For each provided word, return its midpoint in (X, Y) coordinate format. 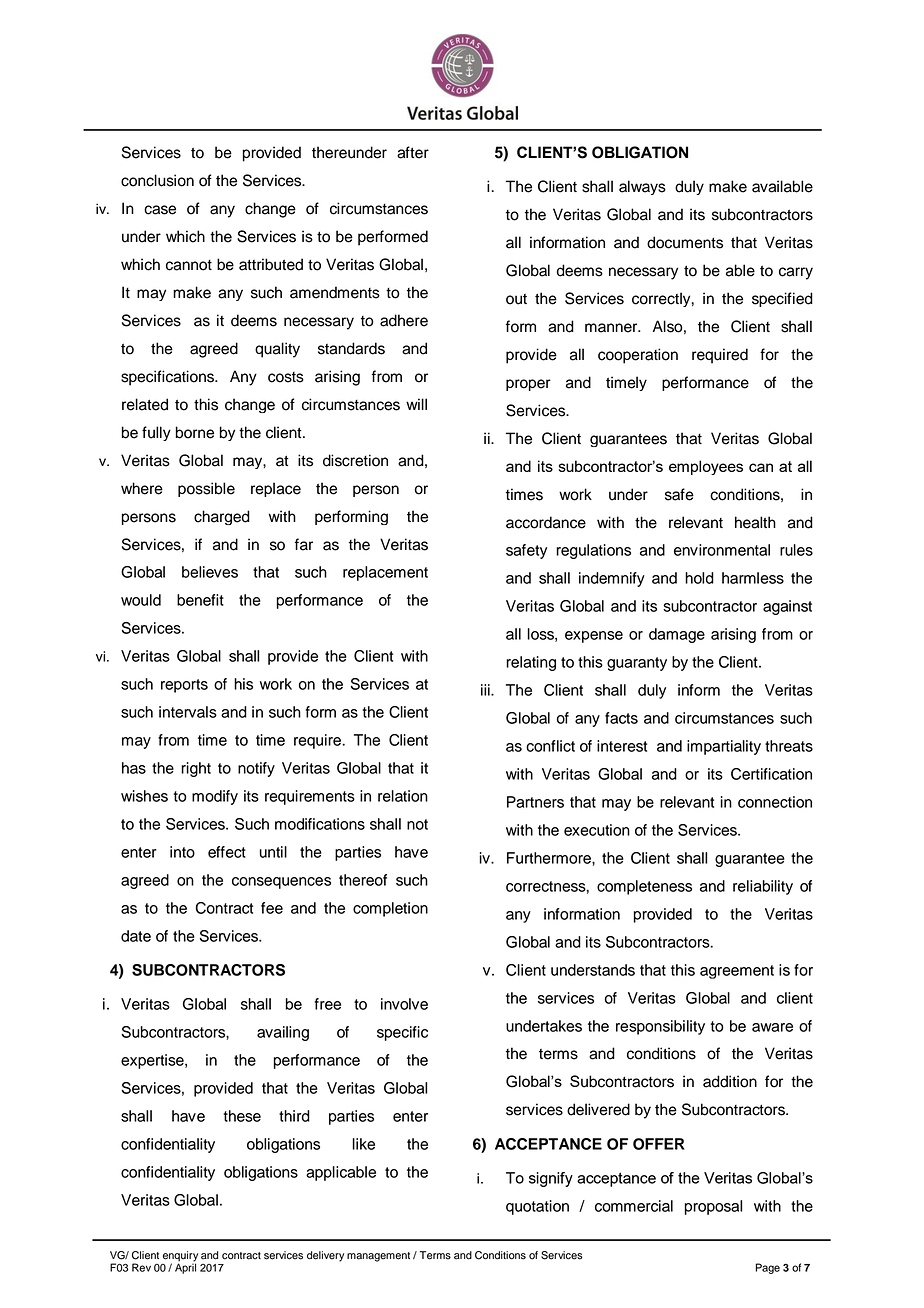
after (413, 152)
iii (486, 690)
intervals (188, 712)
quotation (537, 1207)
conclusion (157, 180)
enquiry (180, 1257)
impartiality (724, 747)
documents (685, 242)
